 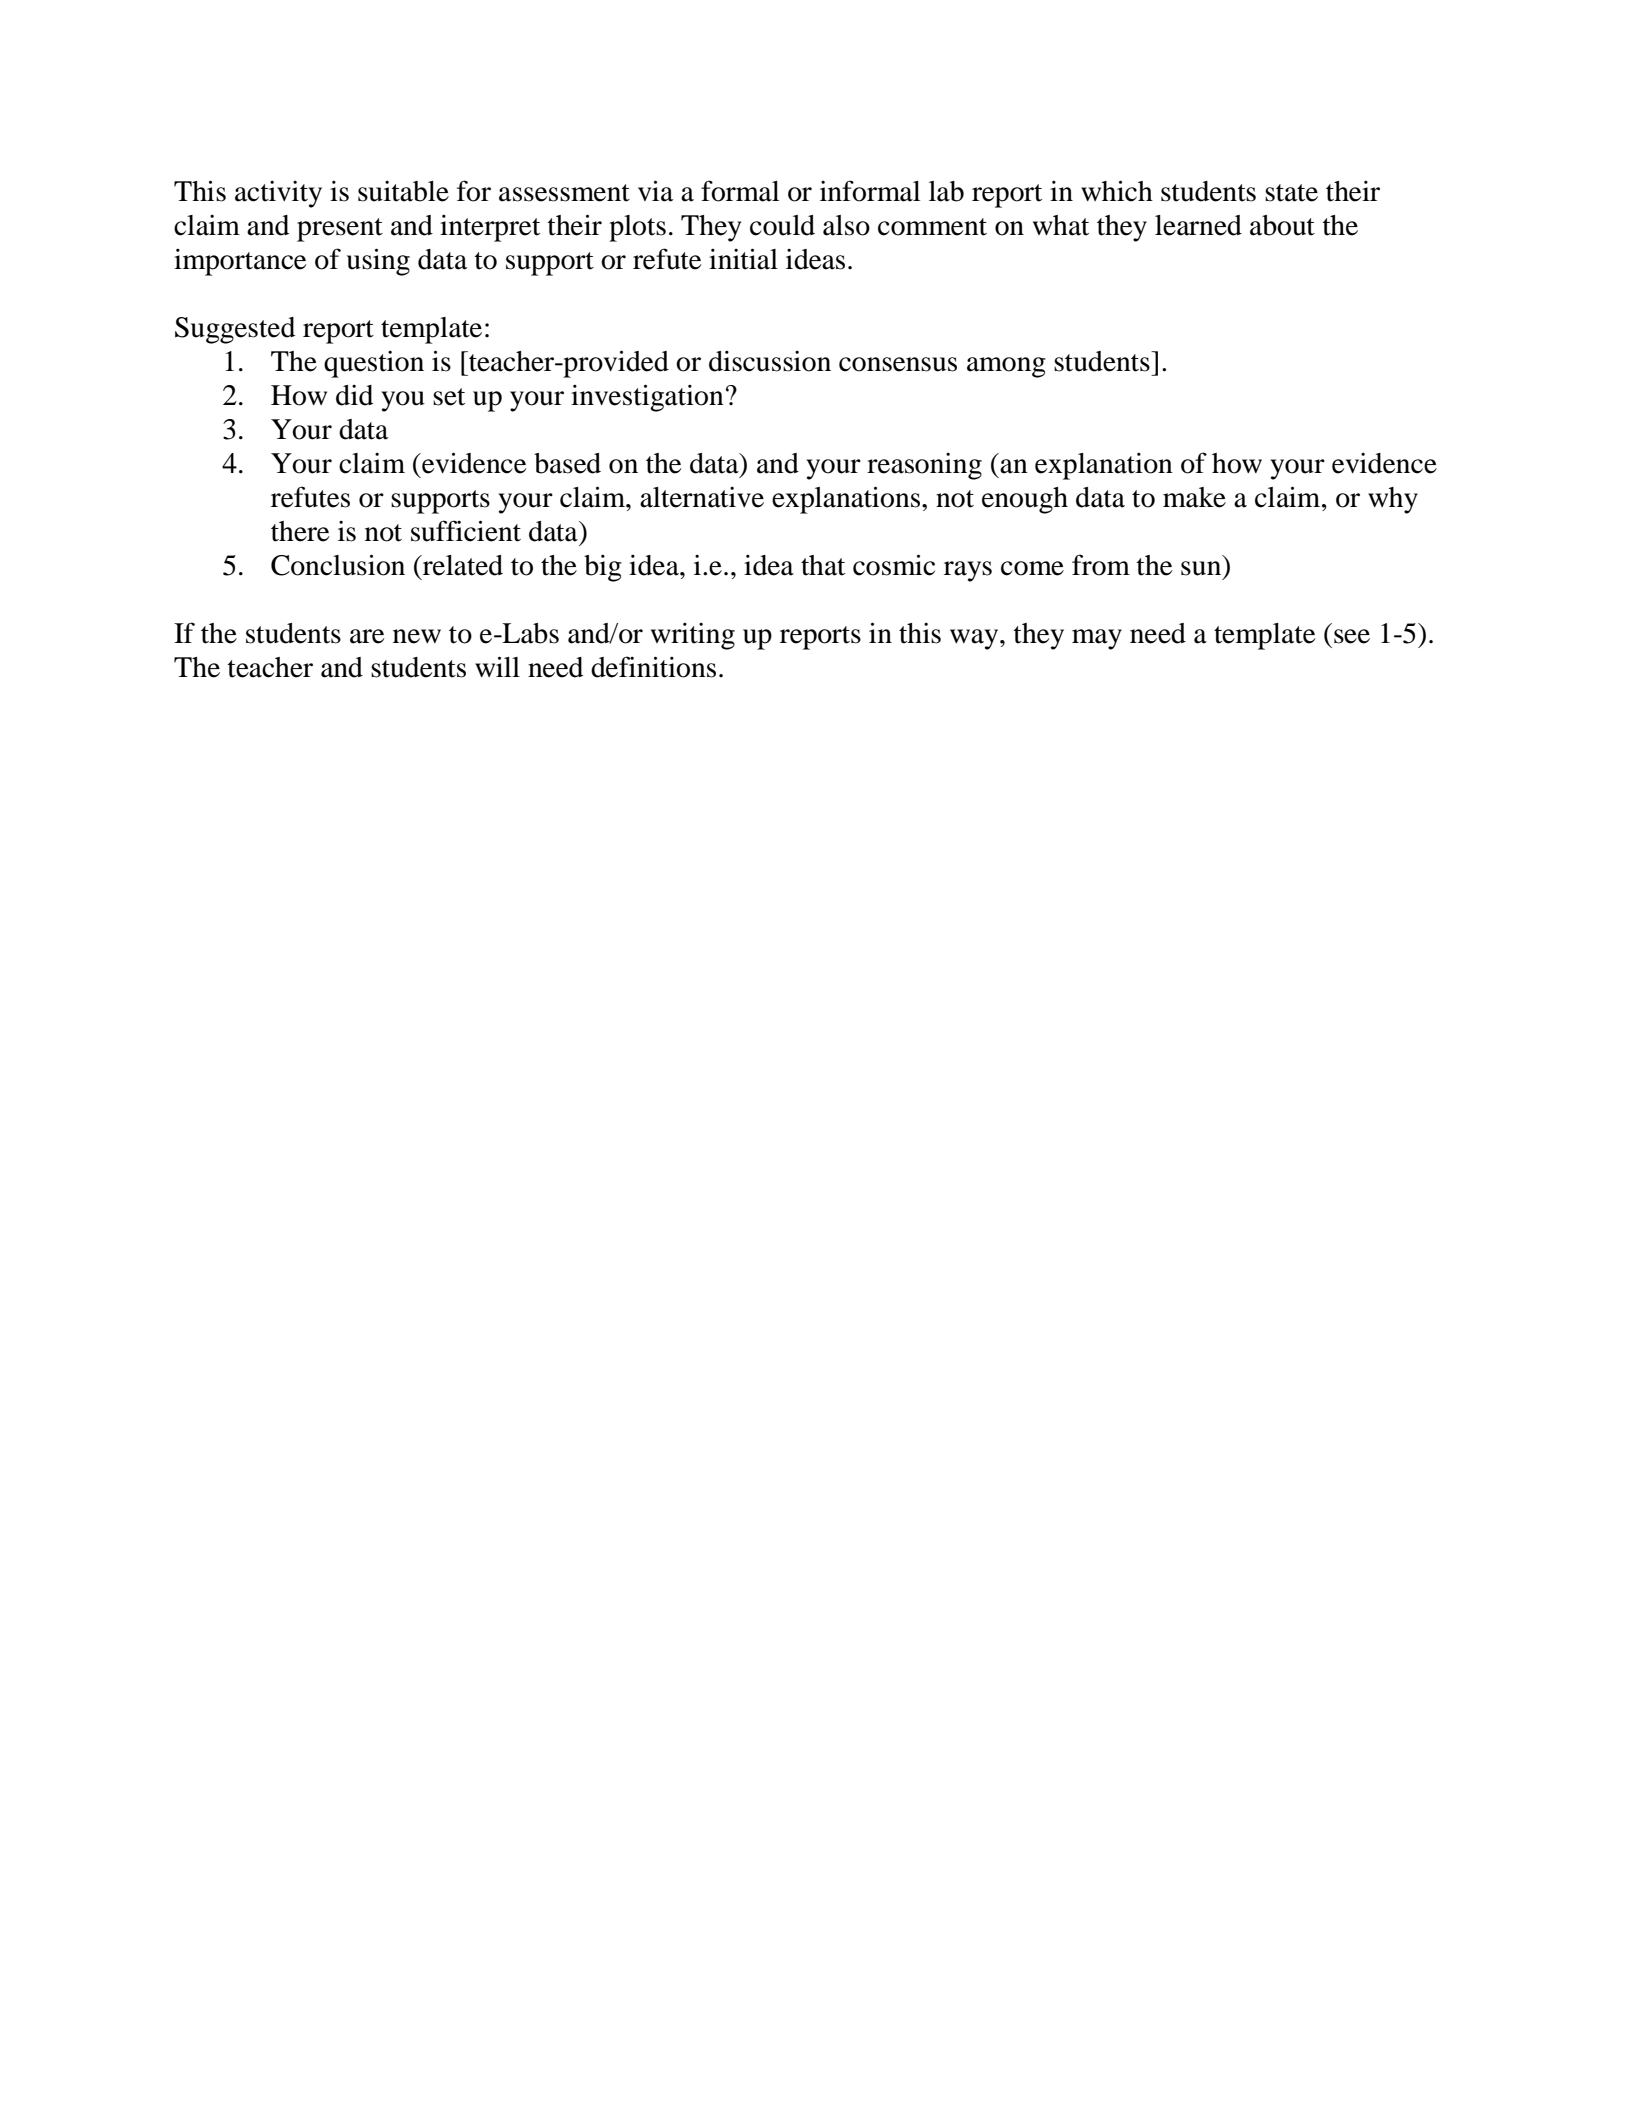 What do you see at coordinates (374, 364) in the image?
I see `question` at bounding box center [374, 364].
